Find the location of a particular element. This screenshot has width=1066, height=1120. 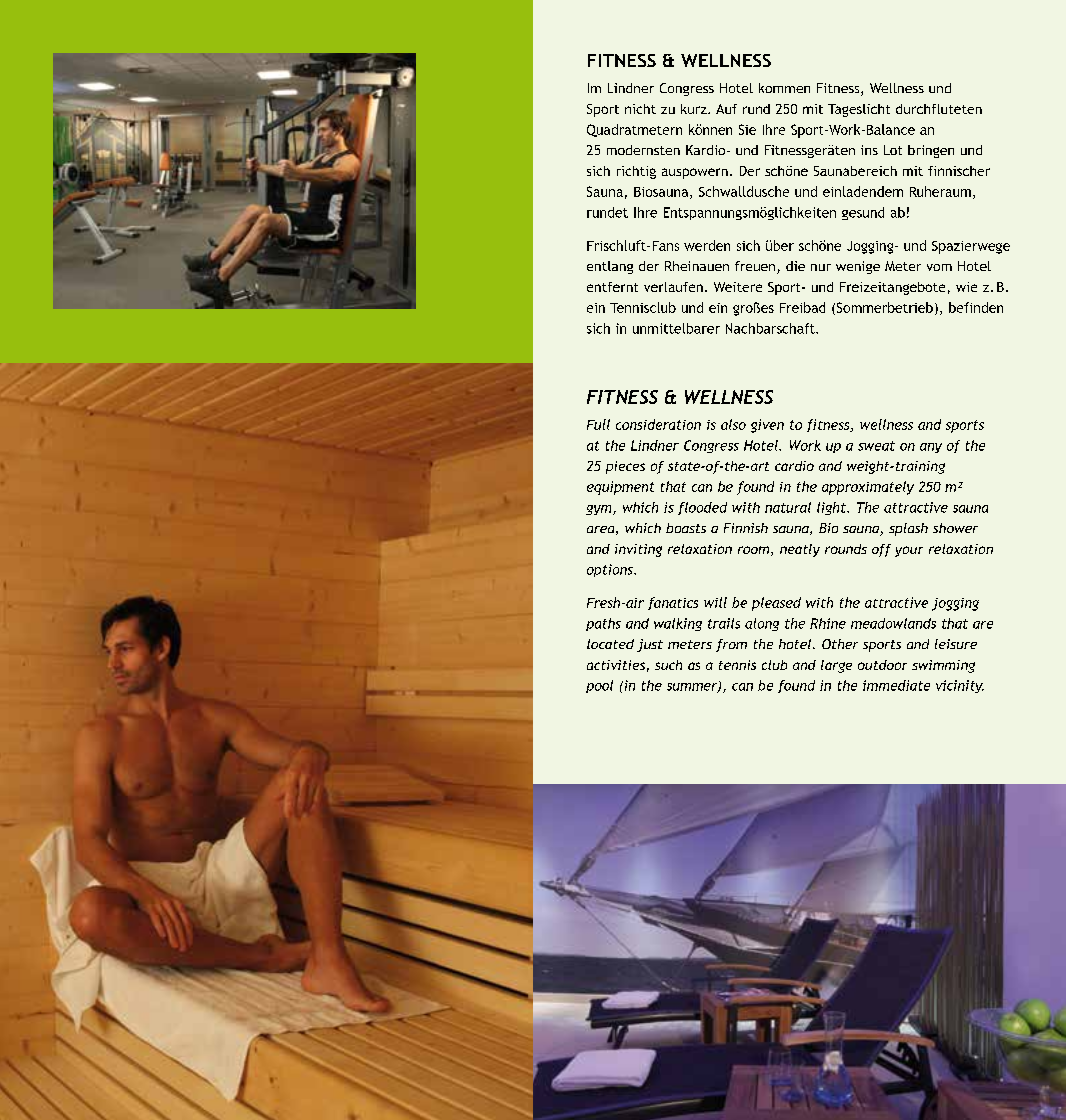

Lot is located at coordinates (893, 150).
